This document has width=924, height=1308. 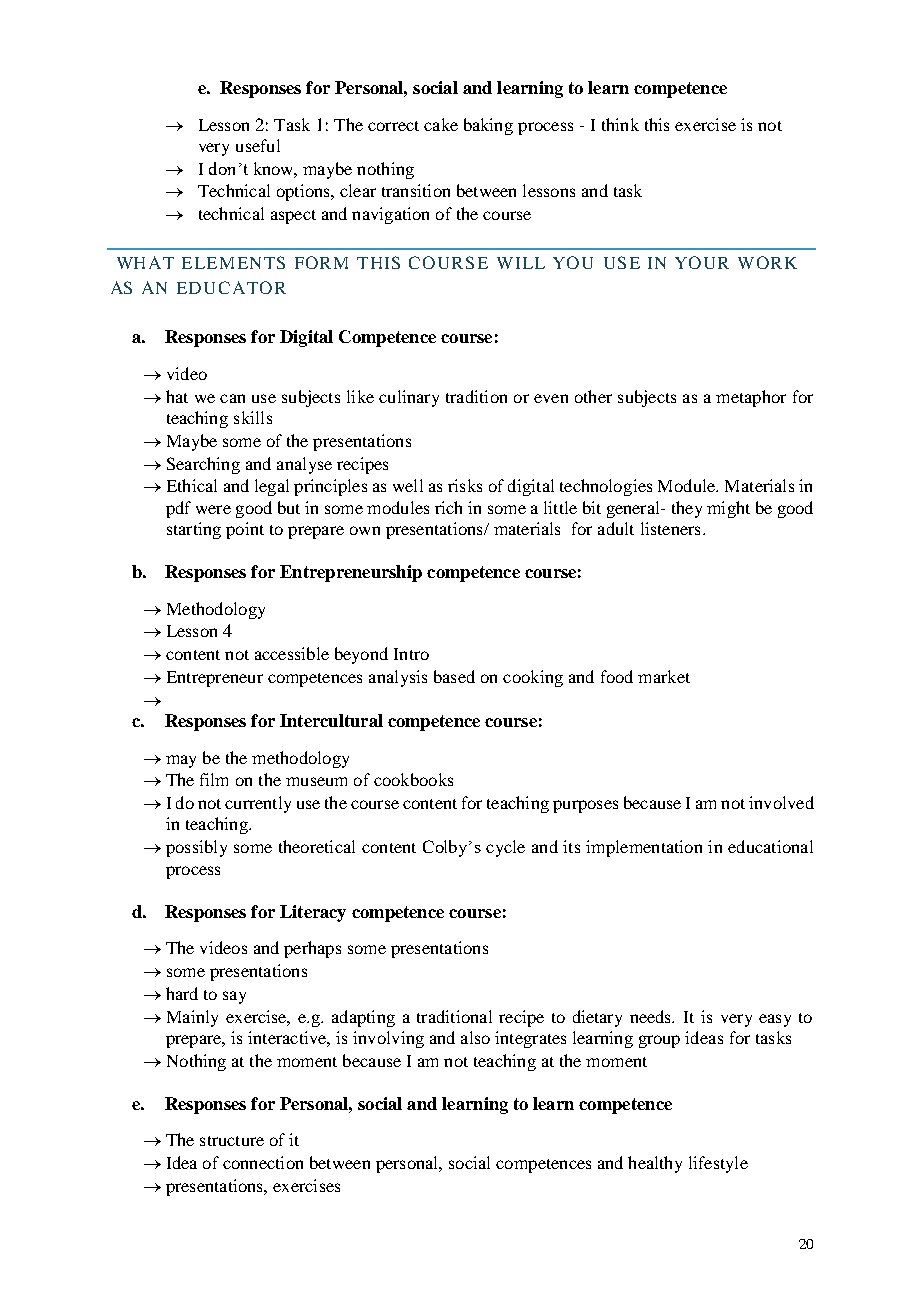 I want to click on lifestyle, so click(x=718, y=1164).
